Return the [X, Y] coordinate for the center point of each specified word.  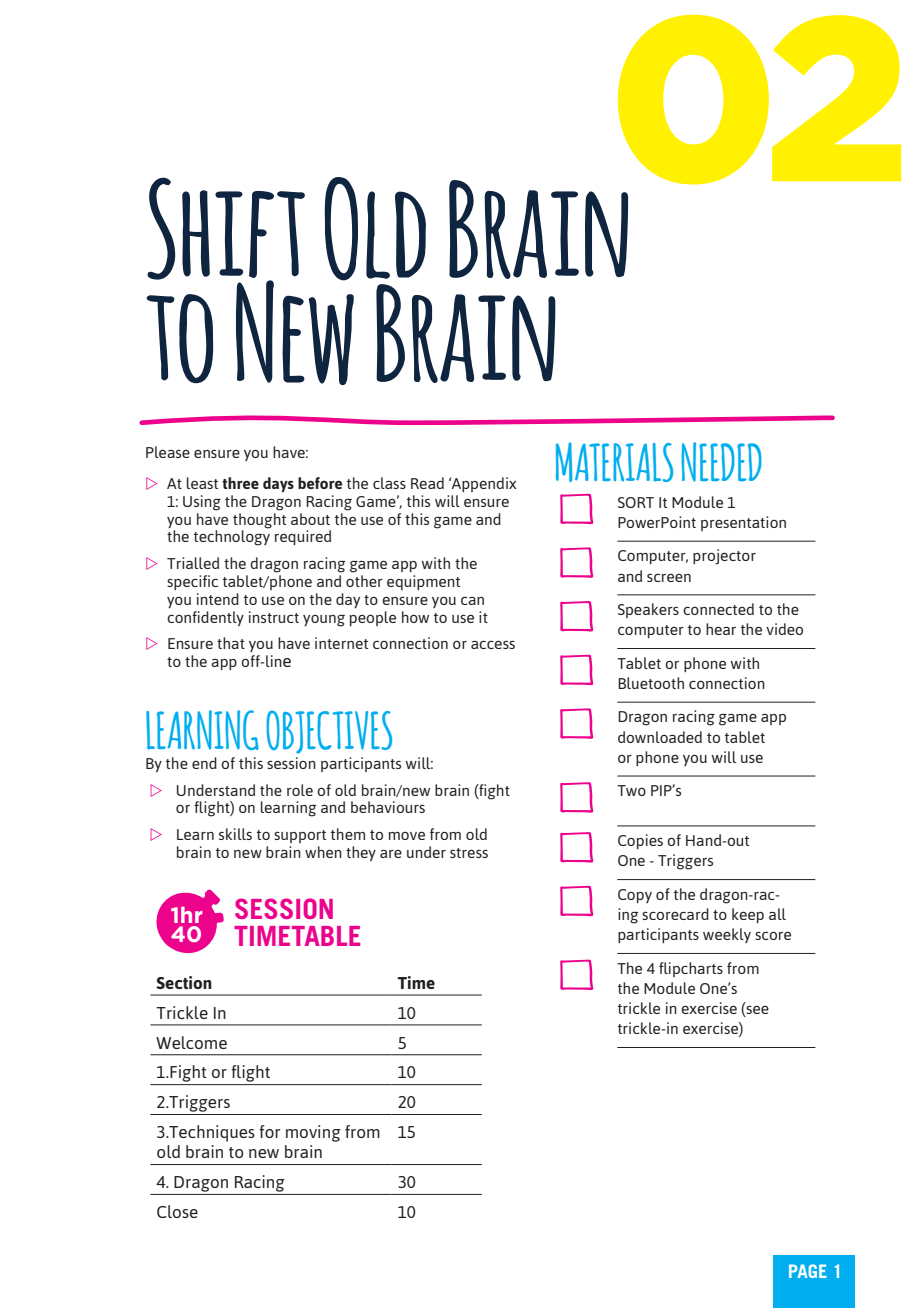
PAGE [808, 1271]
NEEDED [721, 462]
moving [313, 1133]
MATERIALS [614, 462]
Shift [226, 229]
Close [177, 1211]
